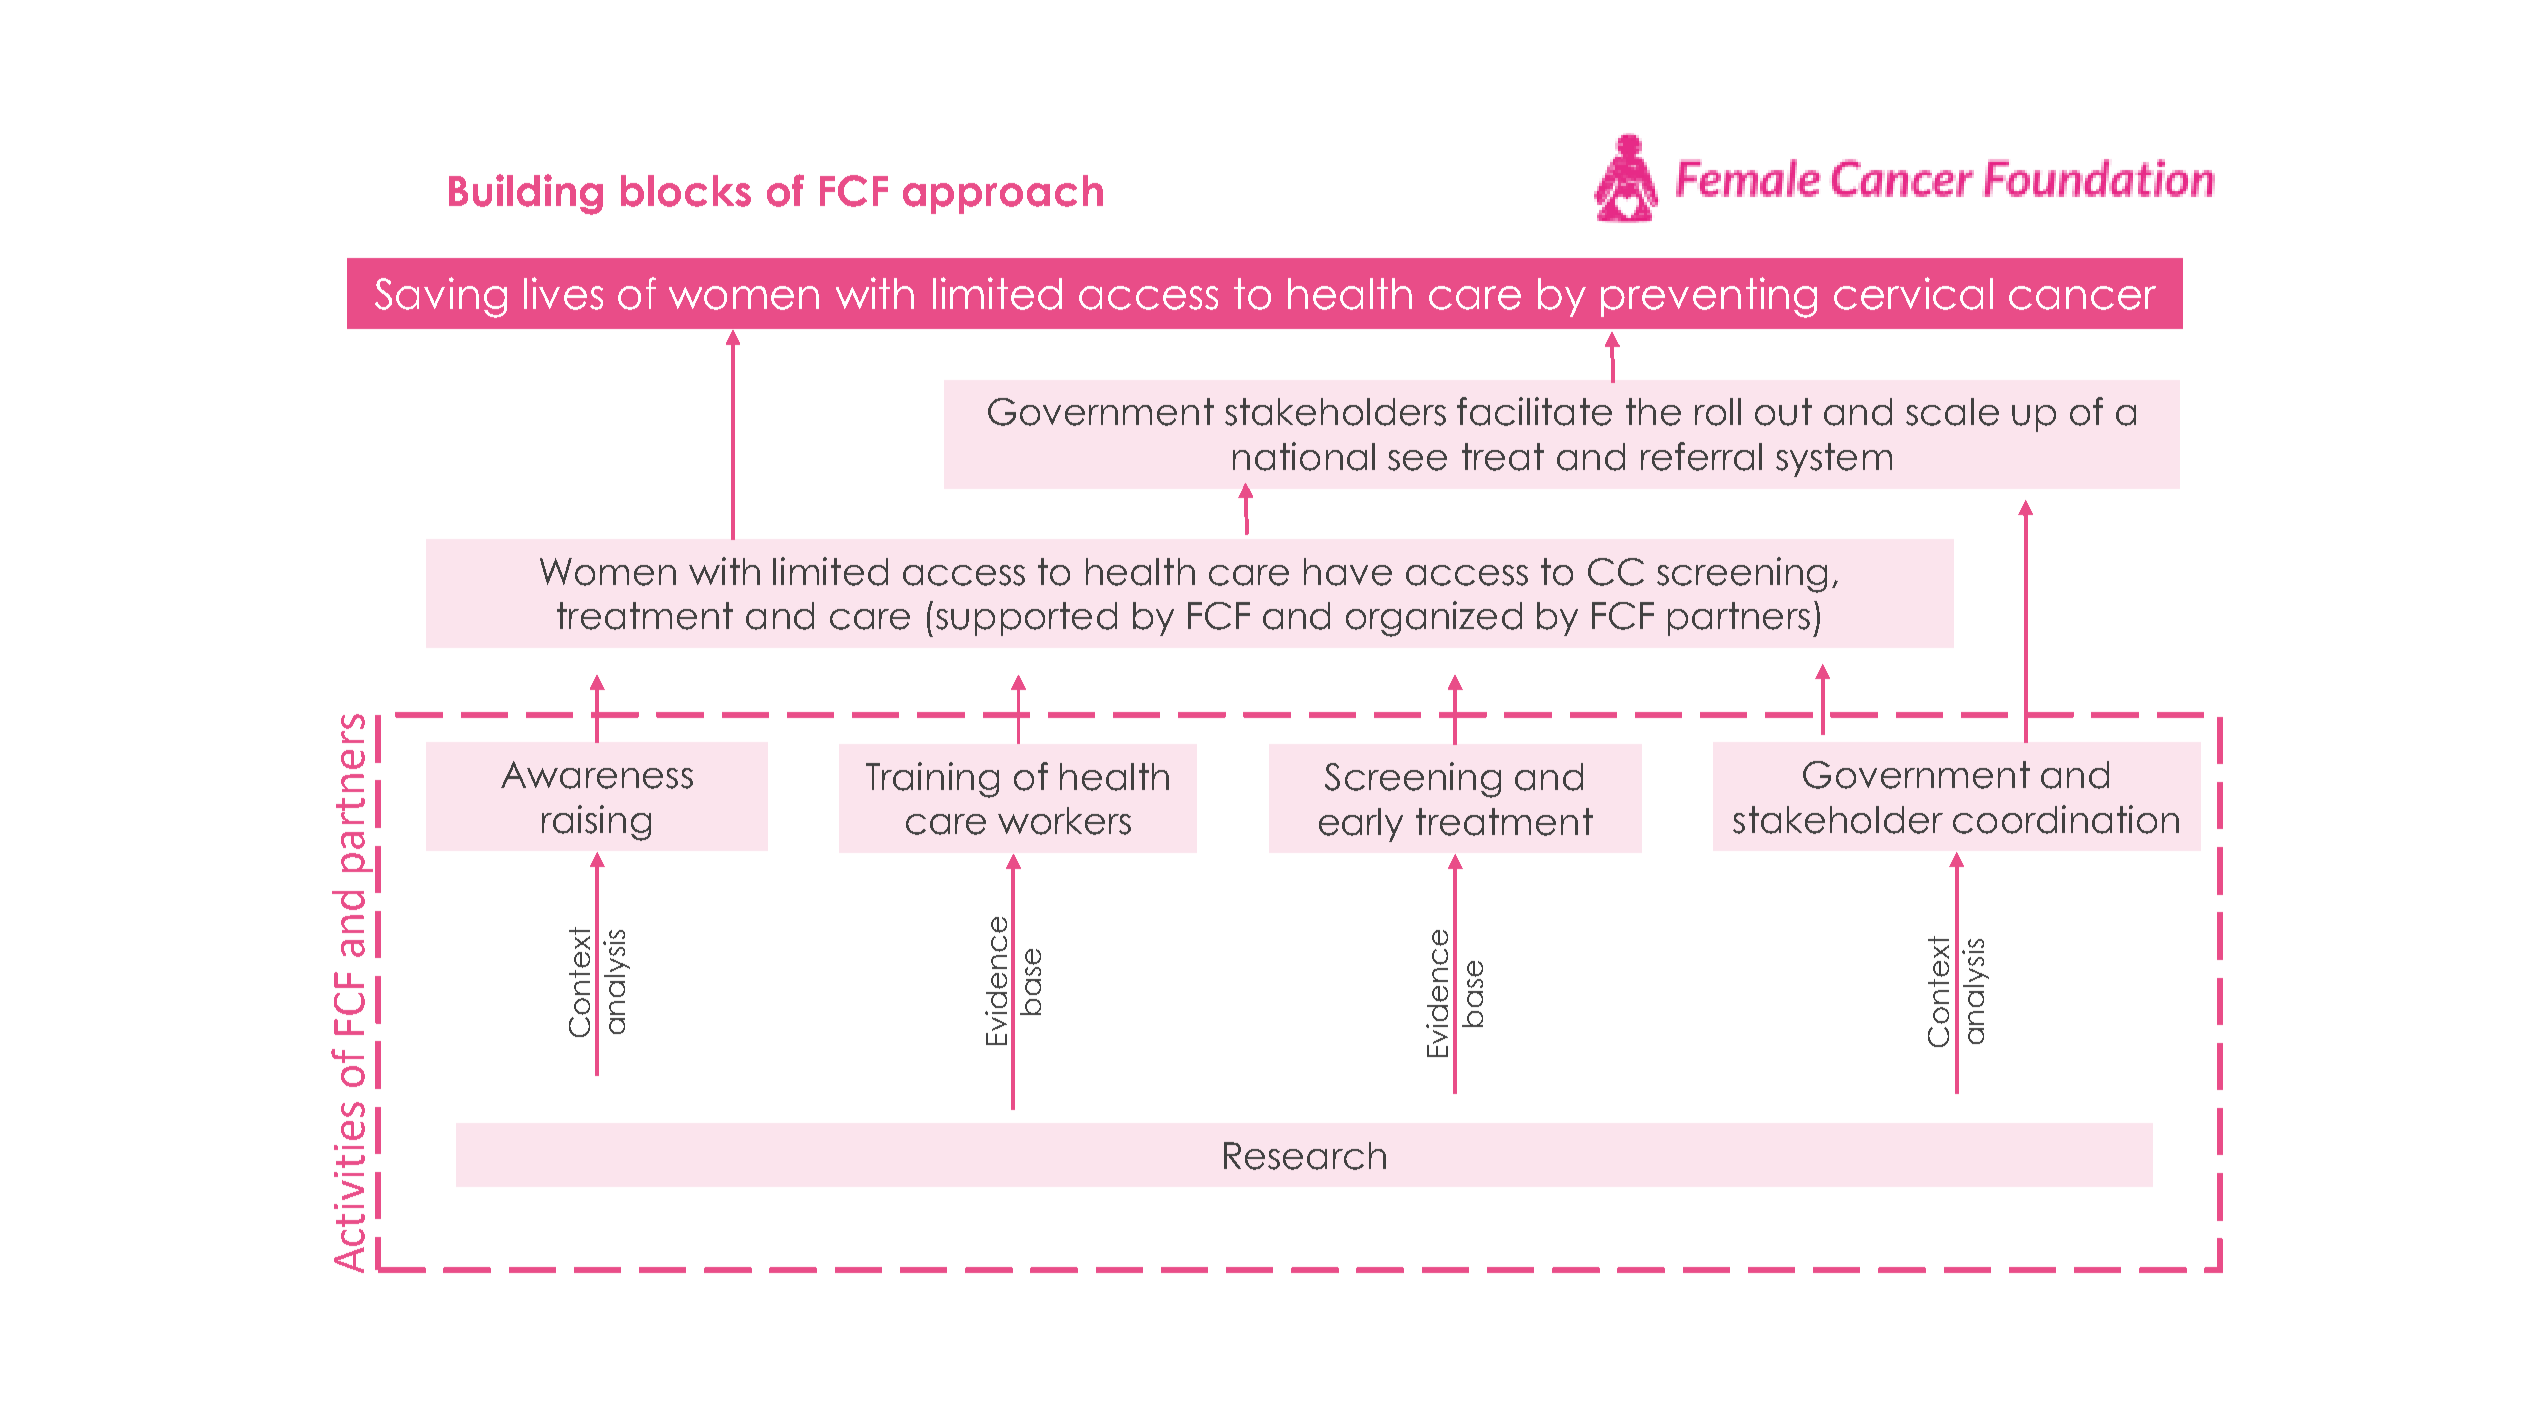  I want to click on supported, so click(1026, 619).
